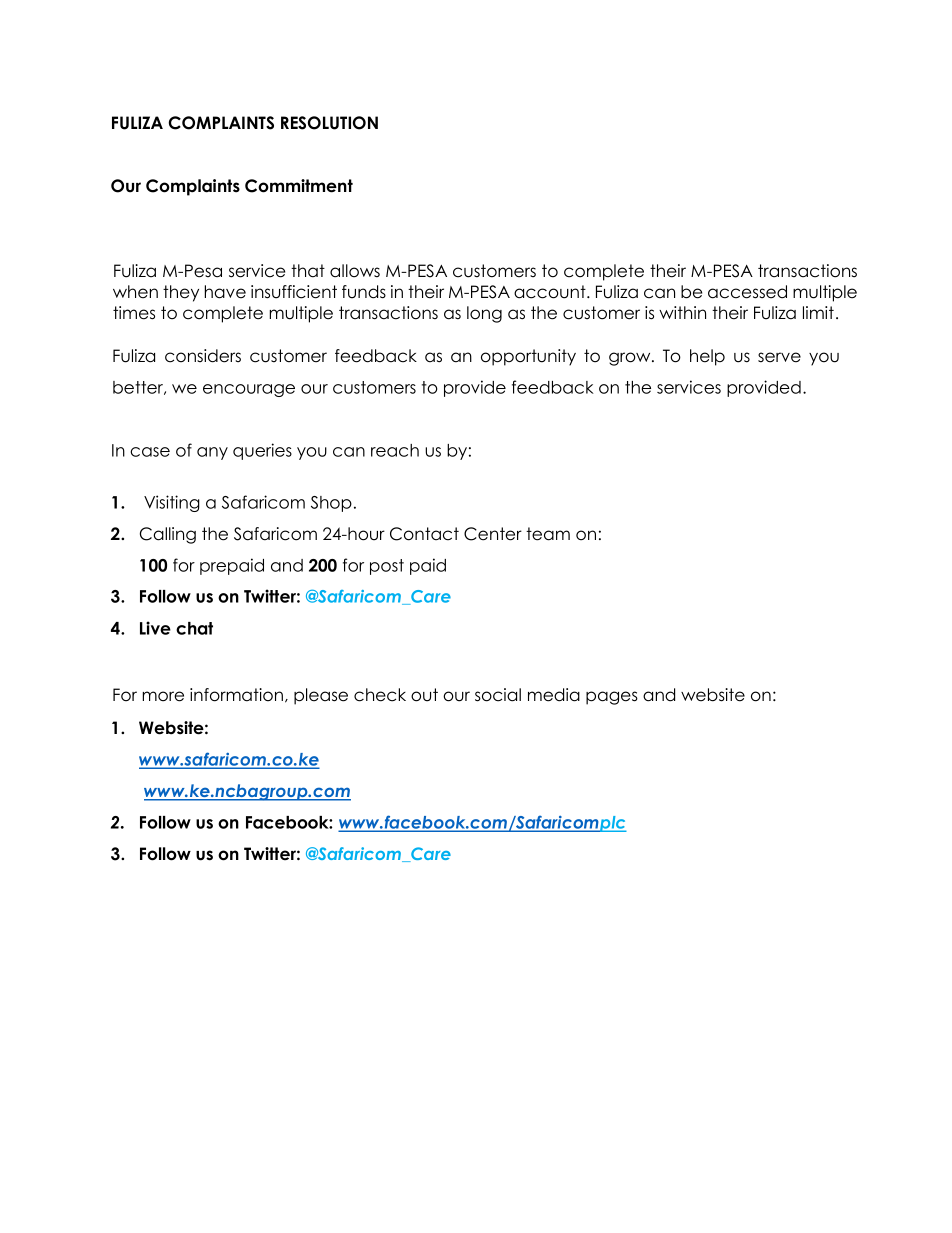 This page has width=952, height=1233. What do you see at coordinates (612, 698) in the page?
I see `pages` at bounding box center [612, 698].
